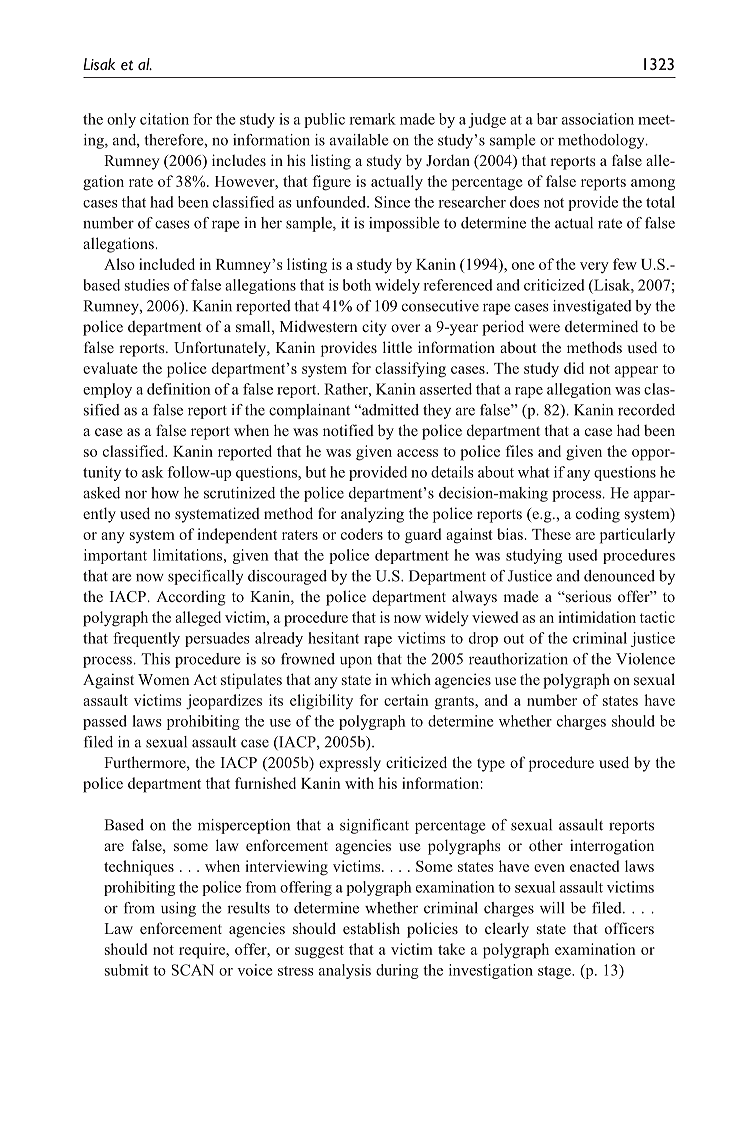 The height and width of the screenshot is (1121, 748). I want to click on establish, so click(371, 928).
